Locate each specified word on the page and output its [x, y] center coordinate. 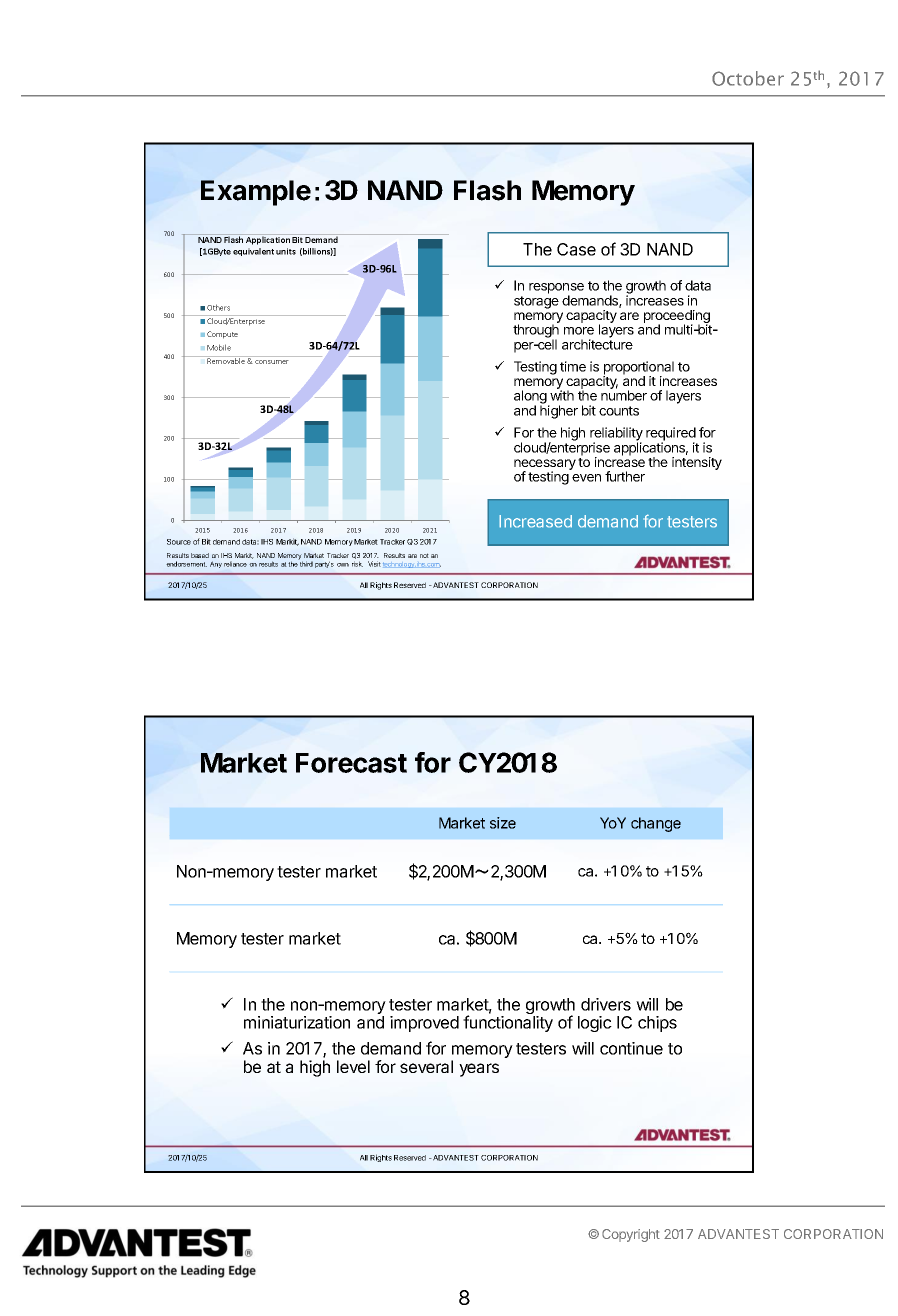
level [353, 1066]
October [748, 78]
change [656, 824]
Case [576, 249]
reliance [235, 564]
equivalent [253, 252]
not [424, 555]
